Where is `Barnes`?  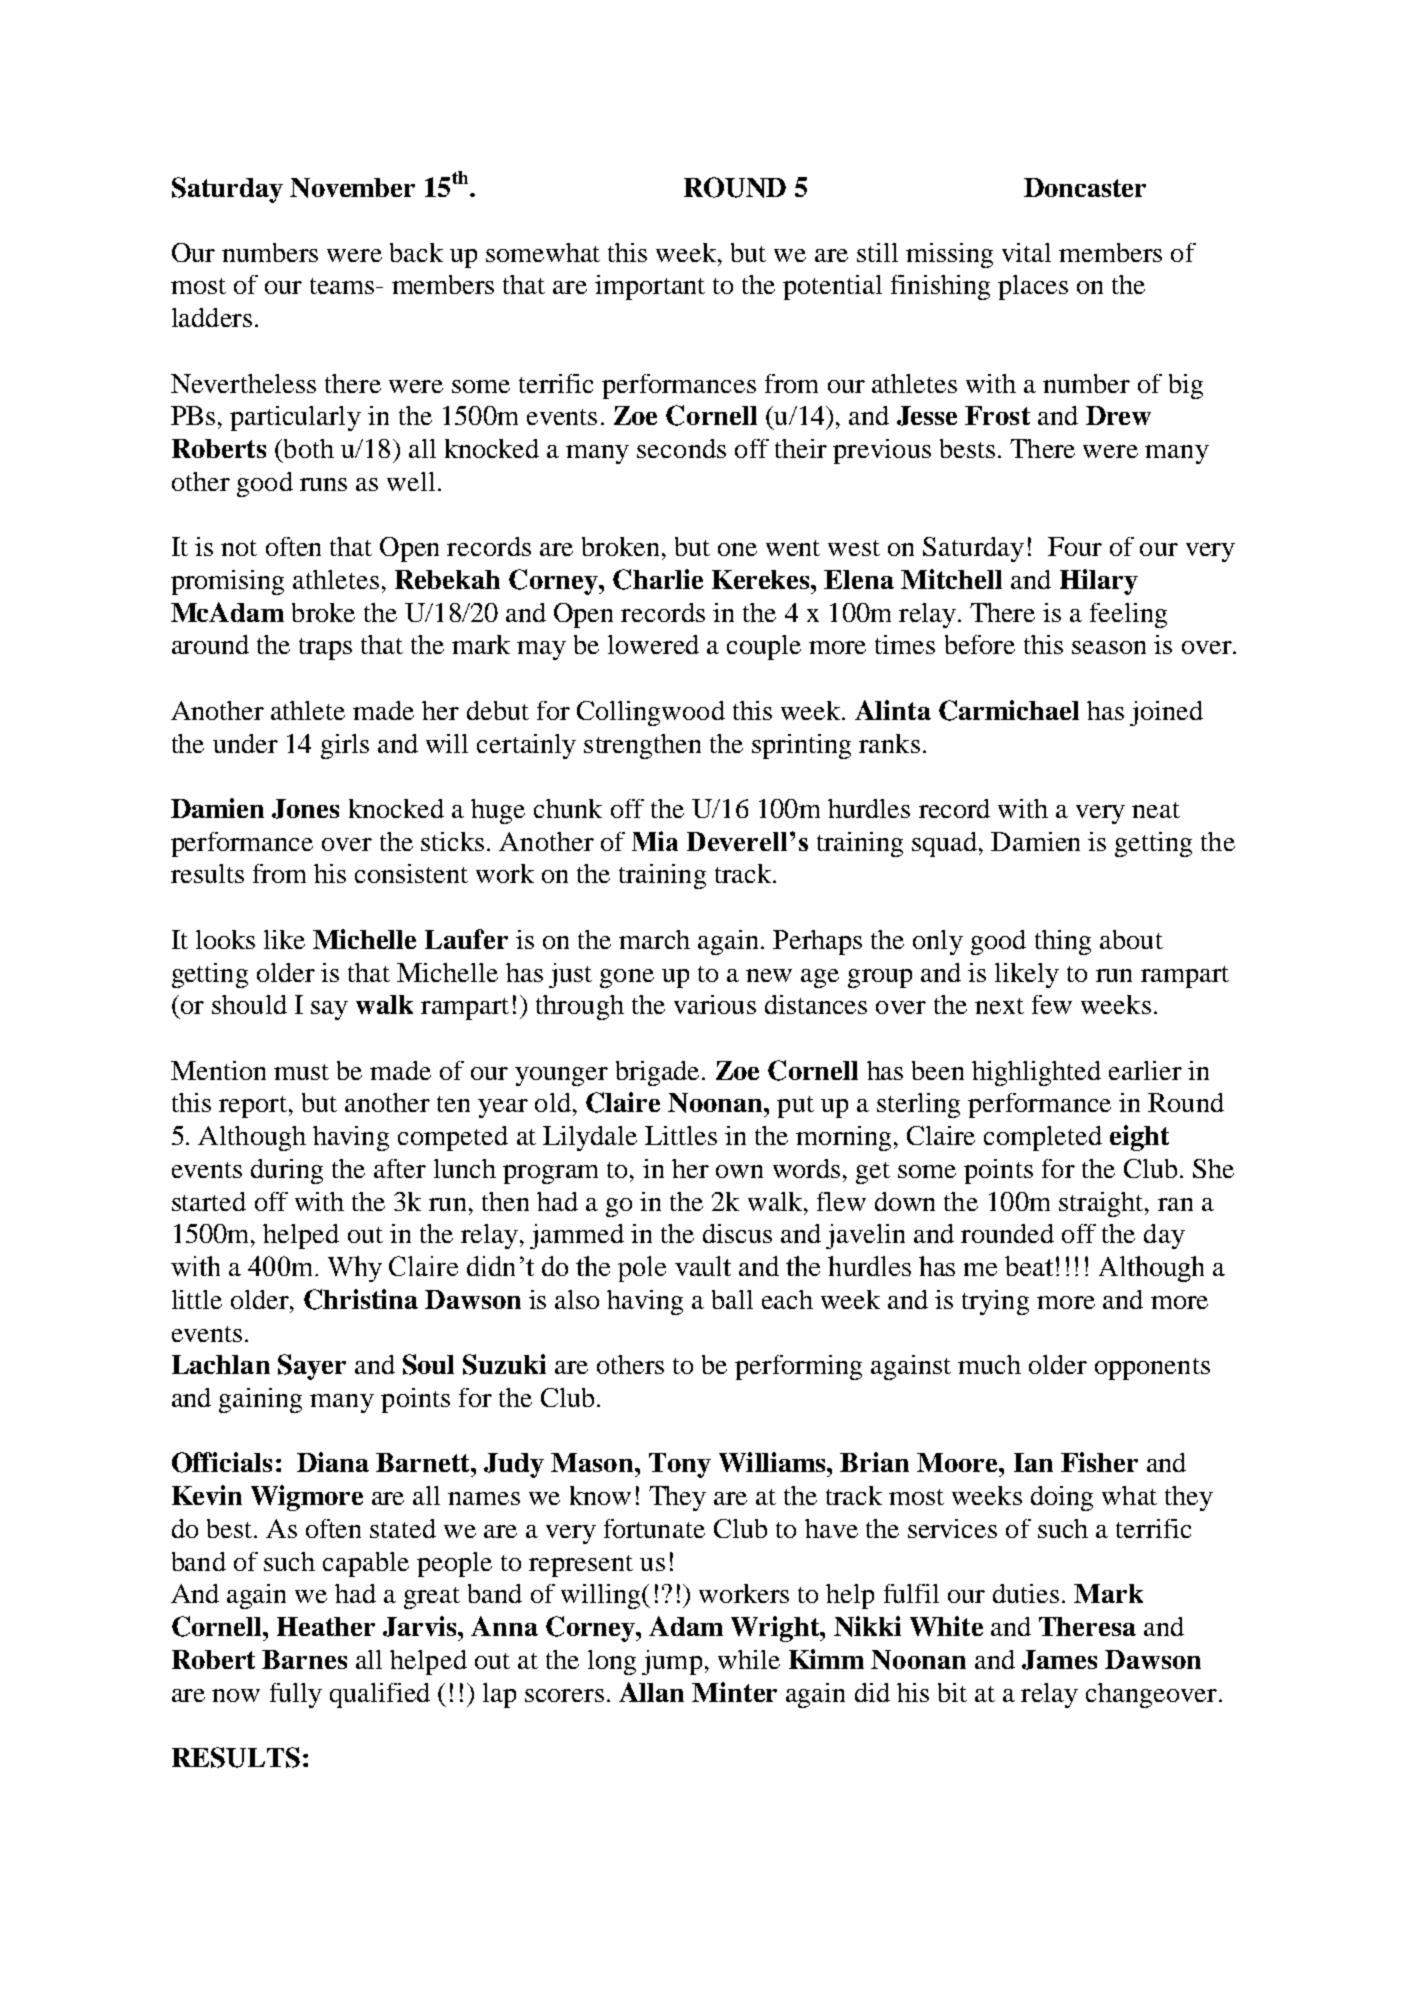
Barnes is located at coordinates (304, 1659).
